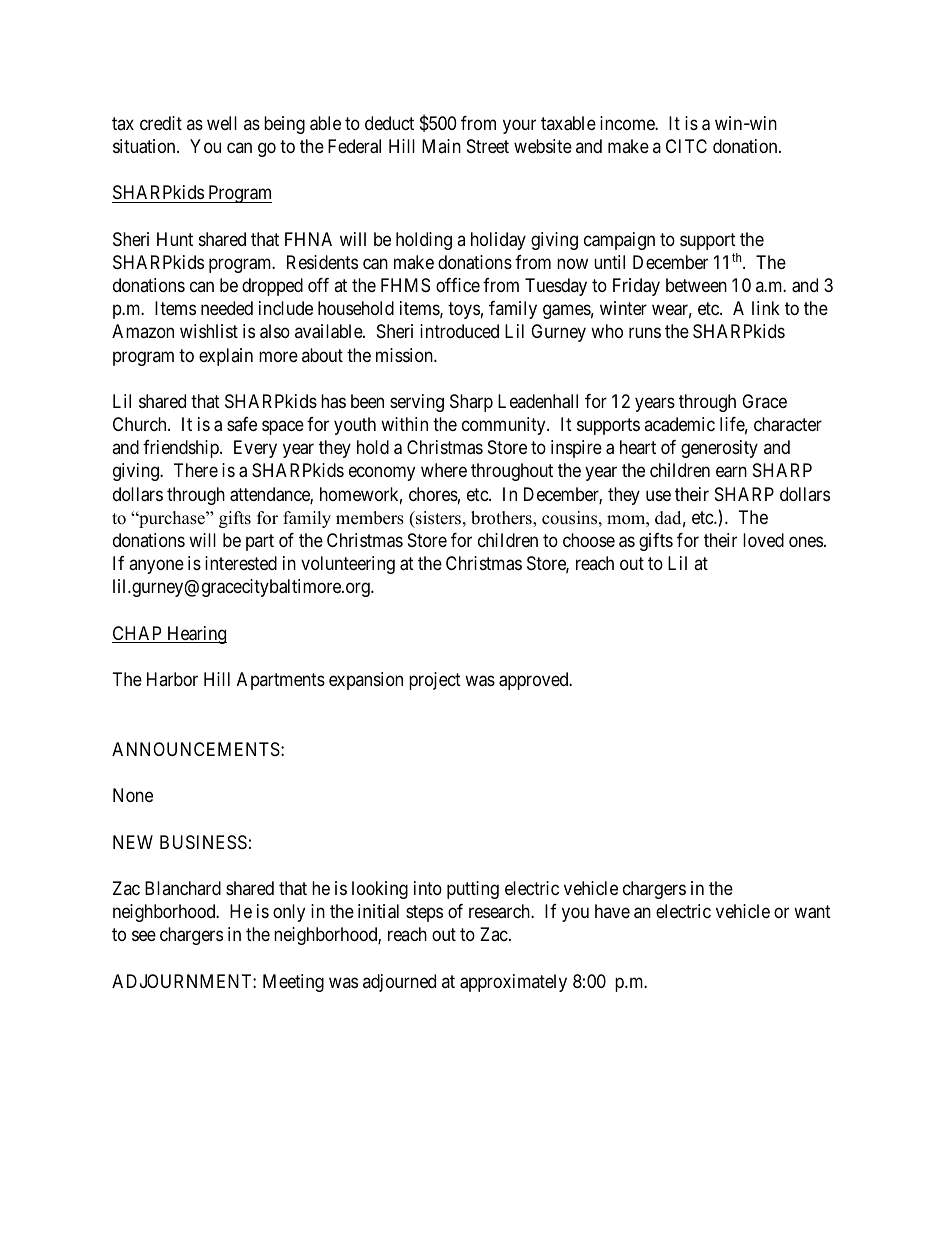  Describe the element at coordinates (812, 912) in the screenshot. I see `want` at that location.
